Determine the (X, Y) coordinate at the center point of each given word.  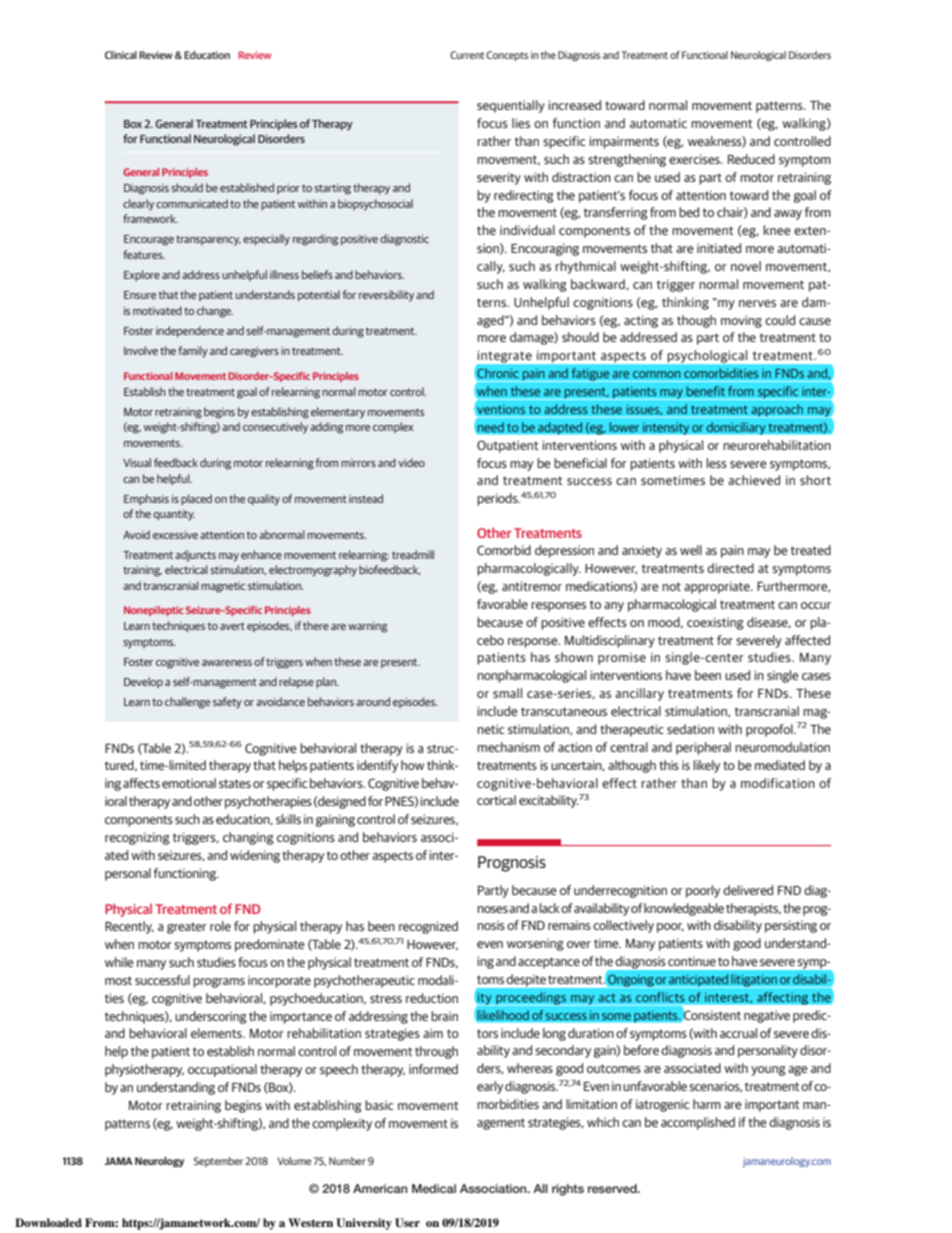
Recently (129, 927)
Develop (143, 682)
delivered (748, 890)
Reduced (751, 159)
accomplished (698, 1123)
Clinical (121, 55)
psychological (707, 356)
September (218, 1162)
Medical (434, 1188)
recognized (428, 927)
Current (467, 55)
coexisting (715, 623)
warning (367, 627)
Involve (141, 350)
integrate (505, 357)
